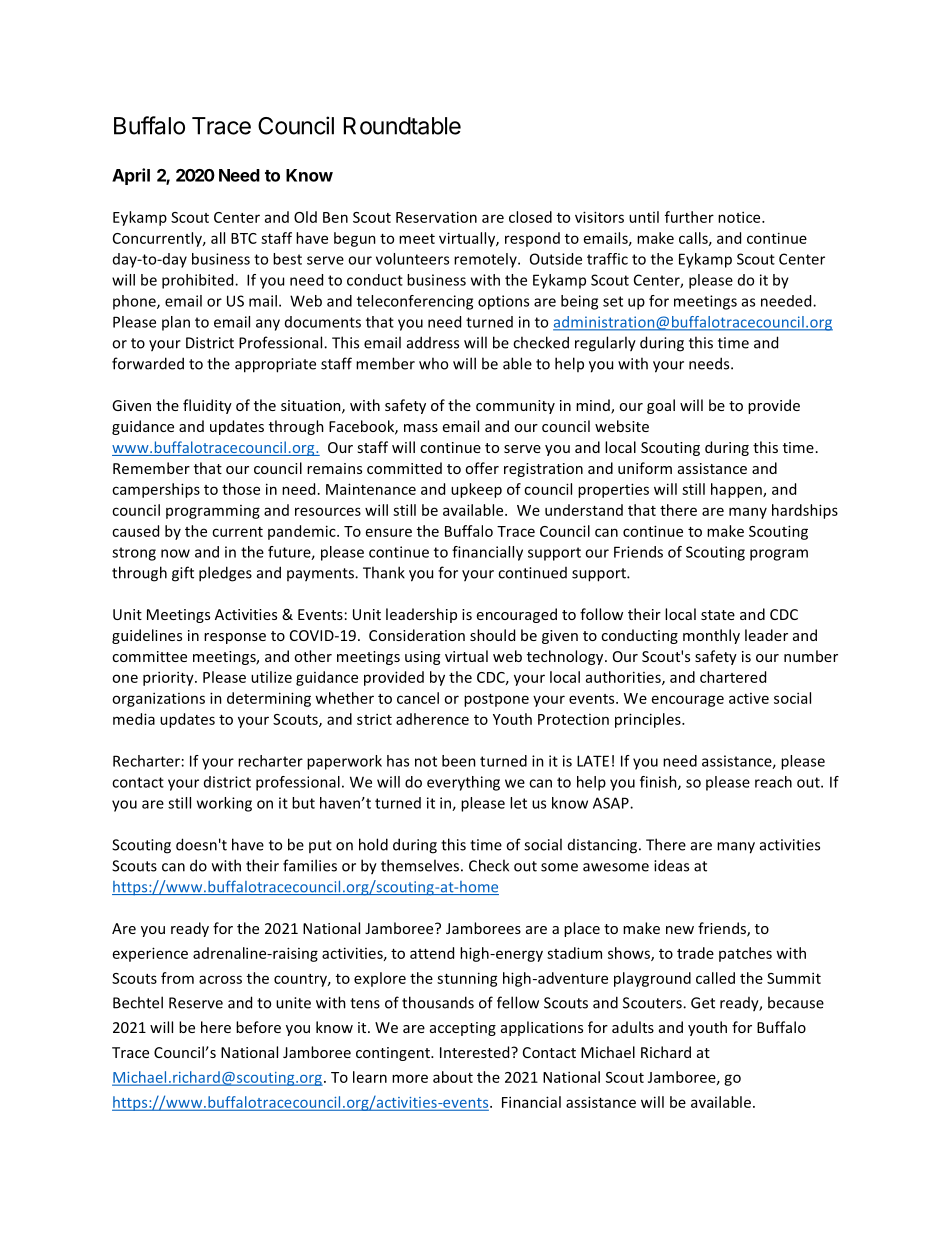 The width and height of the screenshot is (952, 1233). Describe the element at coordinates (492, 635) in the screenshot. I see `should` at that location.
